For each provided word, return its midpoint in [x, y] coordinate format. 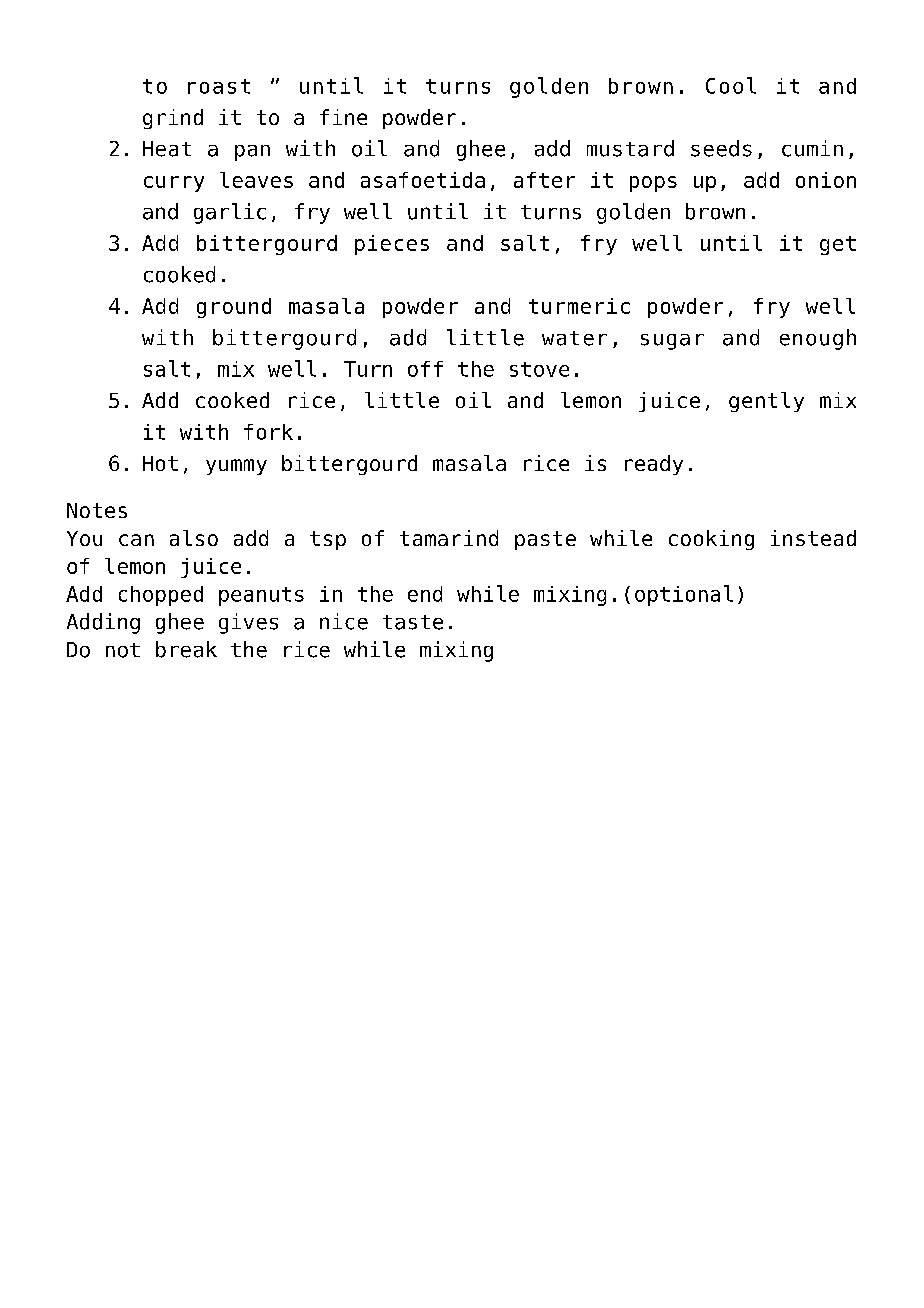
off [425, 369]
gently [766, 402]
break [186, 649]
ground [234, 308]
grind [173, 119]
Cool [731, 85]
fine [343, 117]
